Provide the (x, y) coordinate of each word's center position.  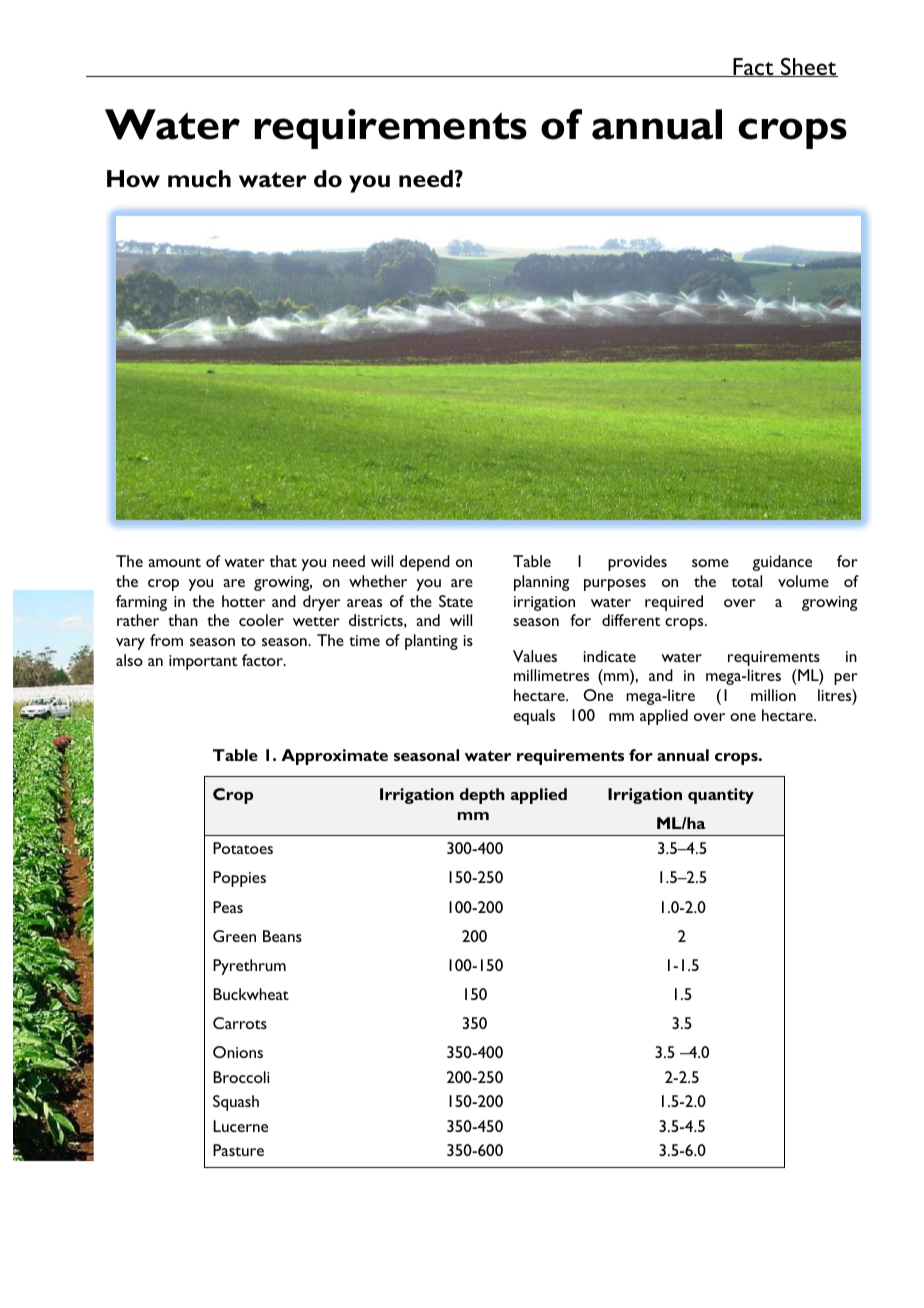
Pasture (238, 1150)
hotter (243, 601)
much (199, 179)
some (710, 563)
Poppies (239, 879)
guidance (782, 563)
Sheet (808, 67)
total (746, 581)
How (133, 179)
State (456, 601)
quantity (721, 796)
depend (425, 563)
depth (482, 796)
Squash (236, 1103)
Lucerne (240, 1126)
